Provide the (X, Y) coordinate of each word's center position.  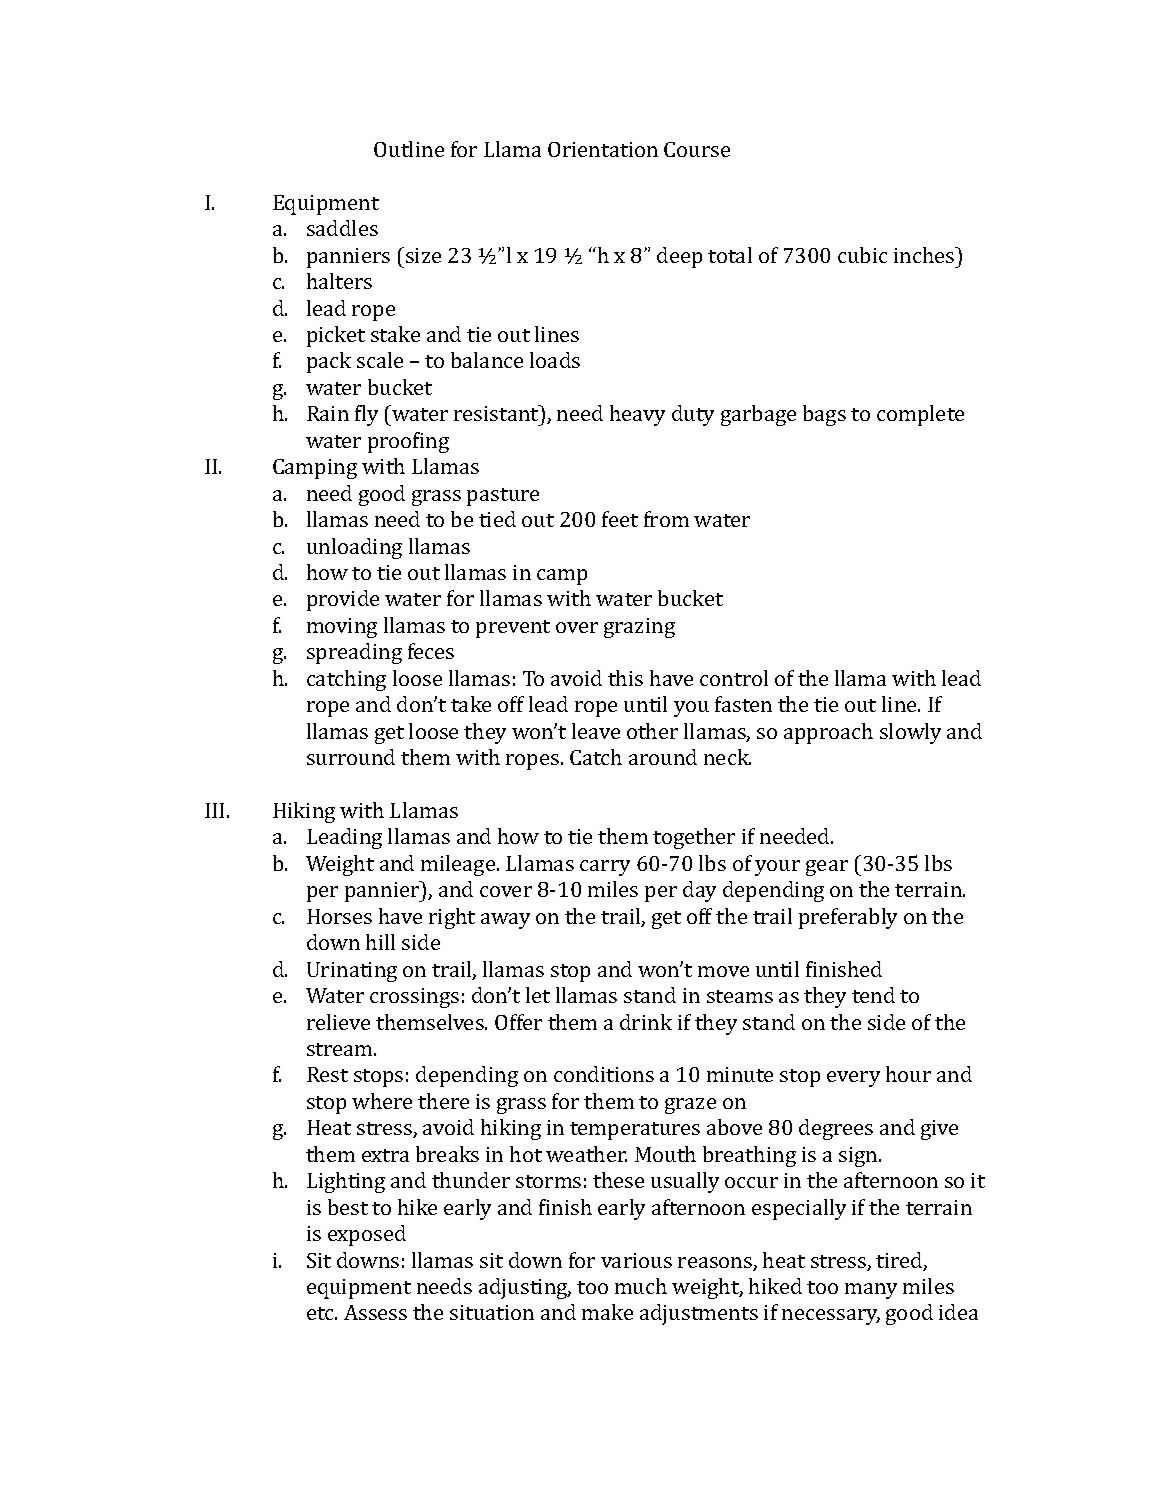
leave (596, 731)
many (871, 1291)
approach (828, 733)
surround (351, 757)
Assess (375, 1312)
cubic (862, 255)
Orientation (603, 149)
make (607, 1312)
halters (339, 281)
